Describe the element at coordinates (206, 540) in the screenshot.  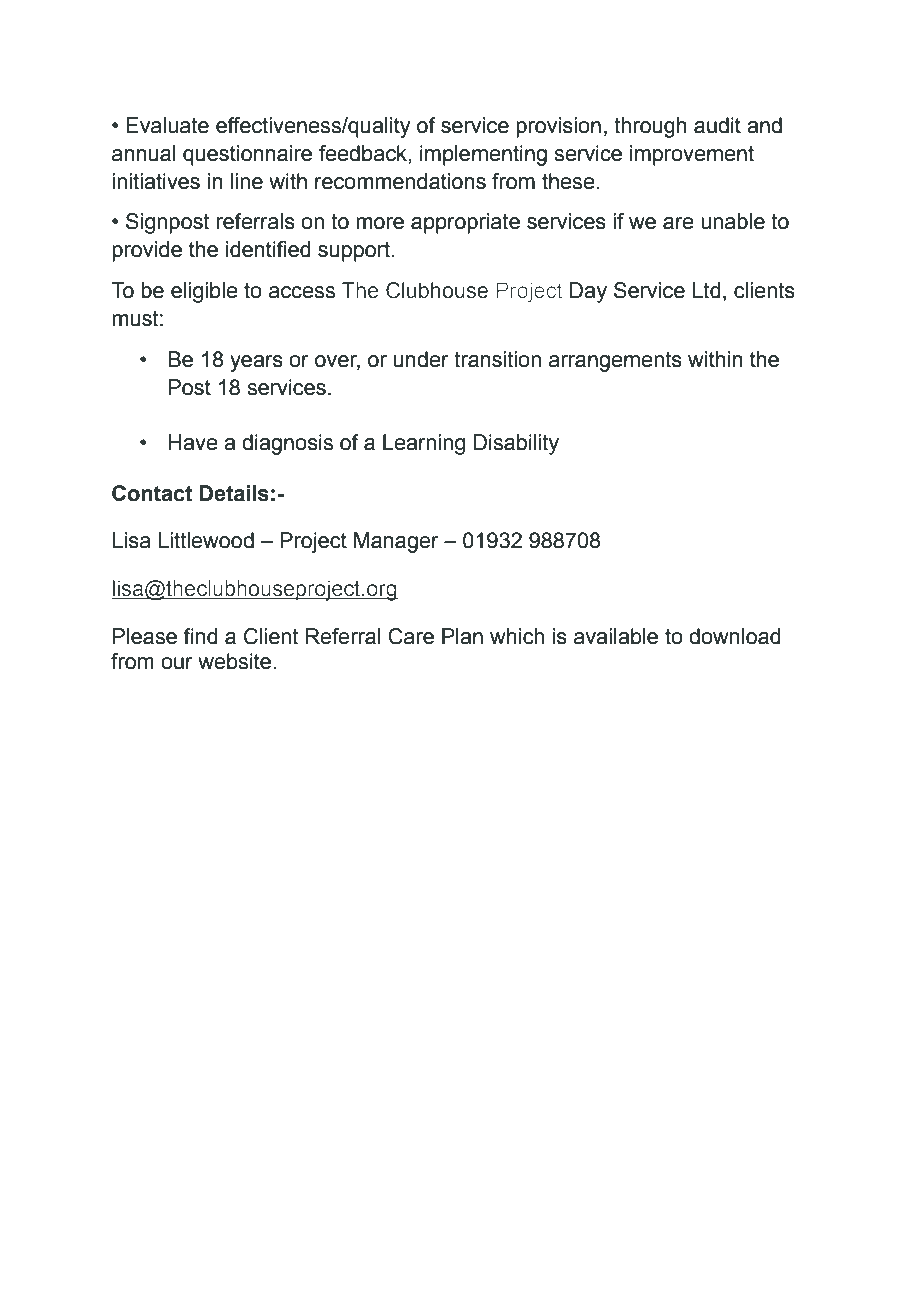
I see `Littlewood` at that location.
